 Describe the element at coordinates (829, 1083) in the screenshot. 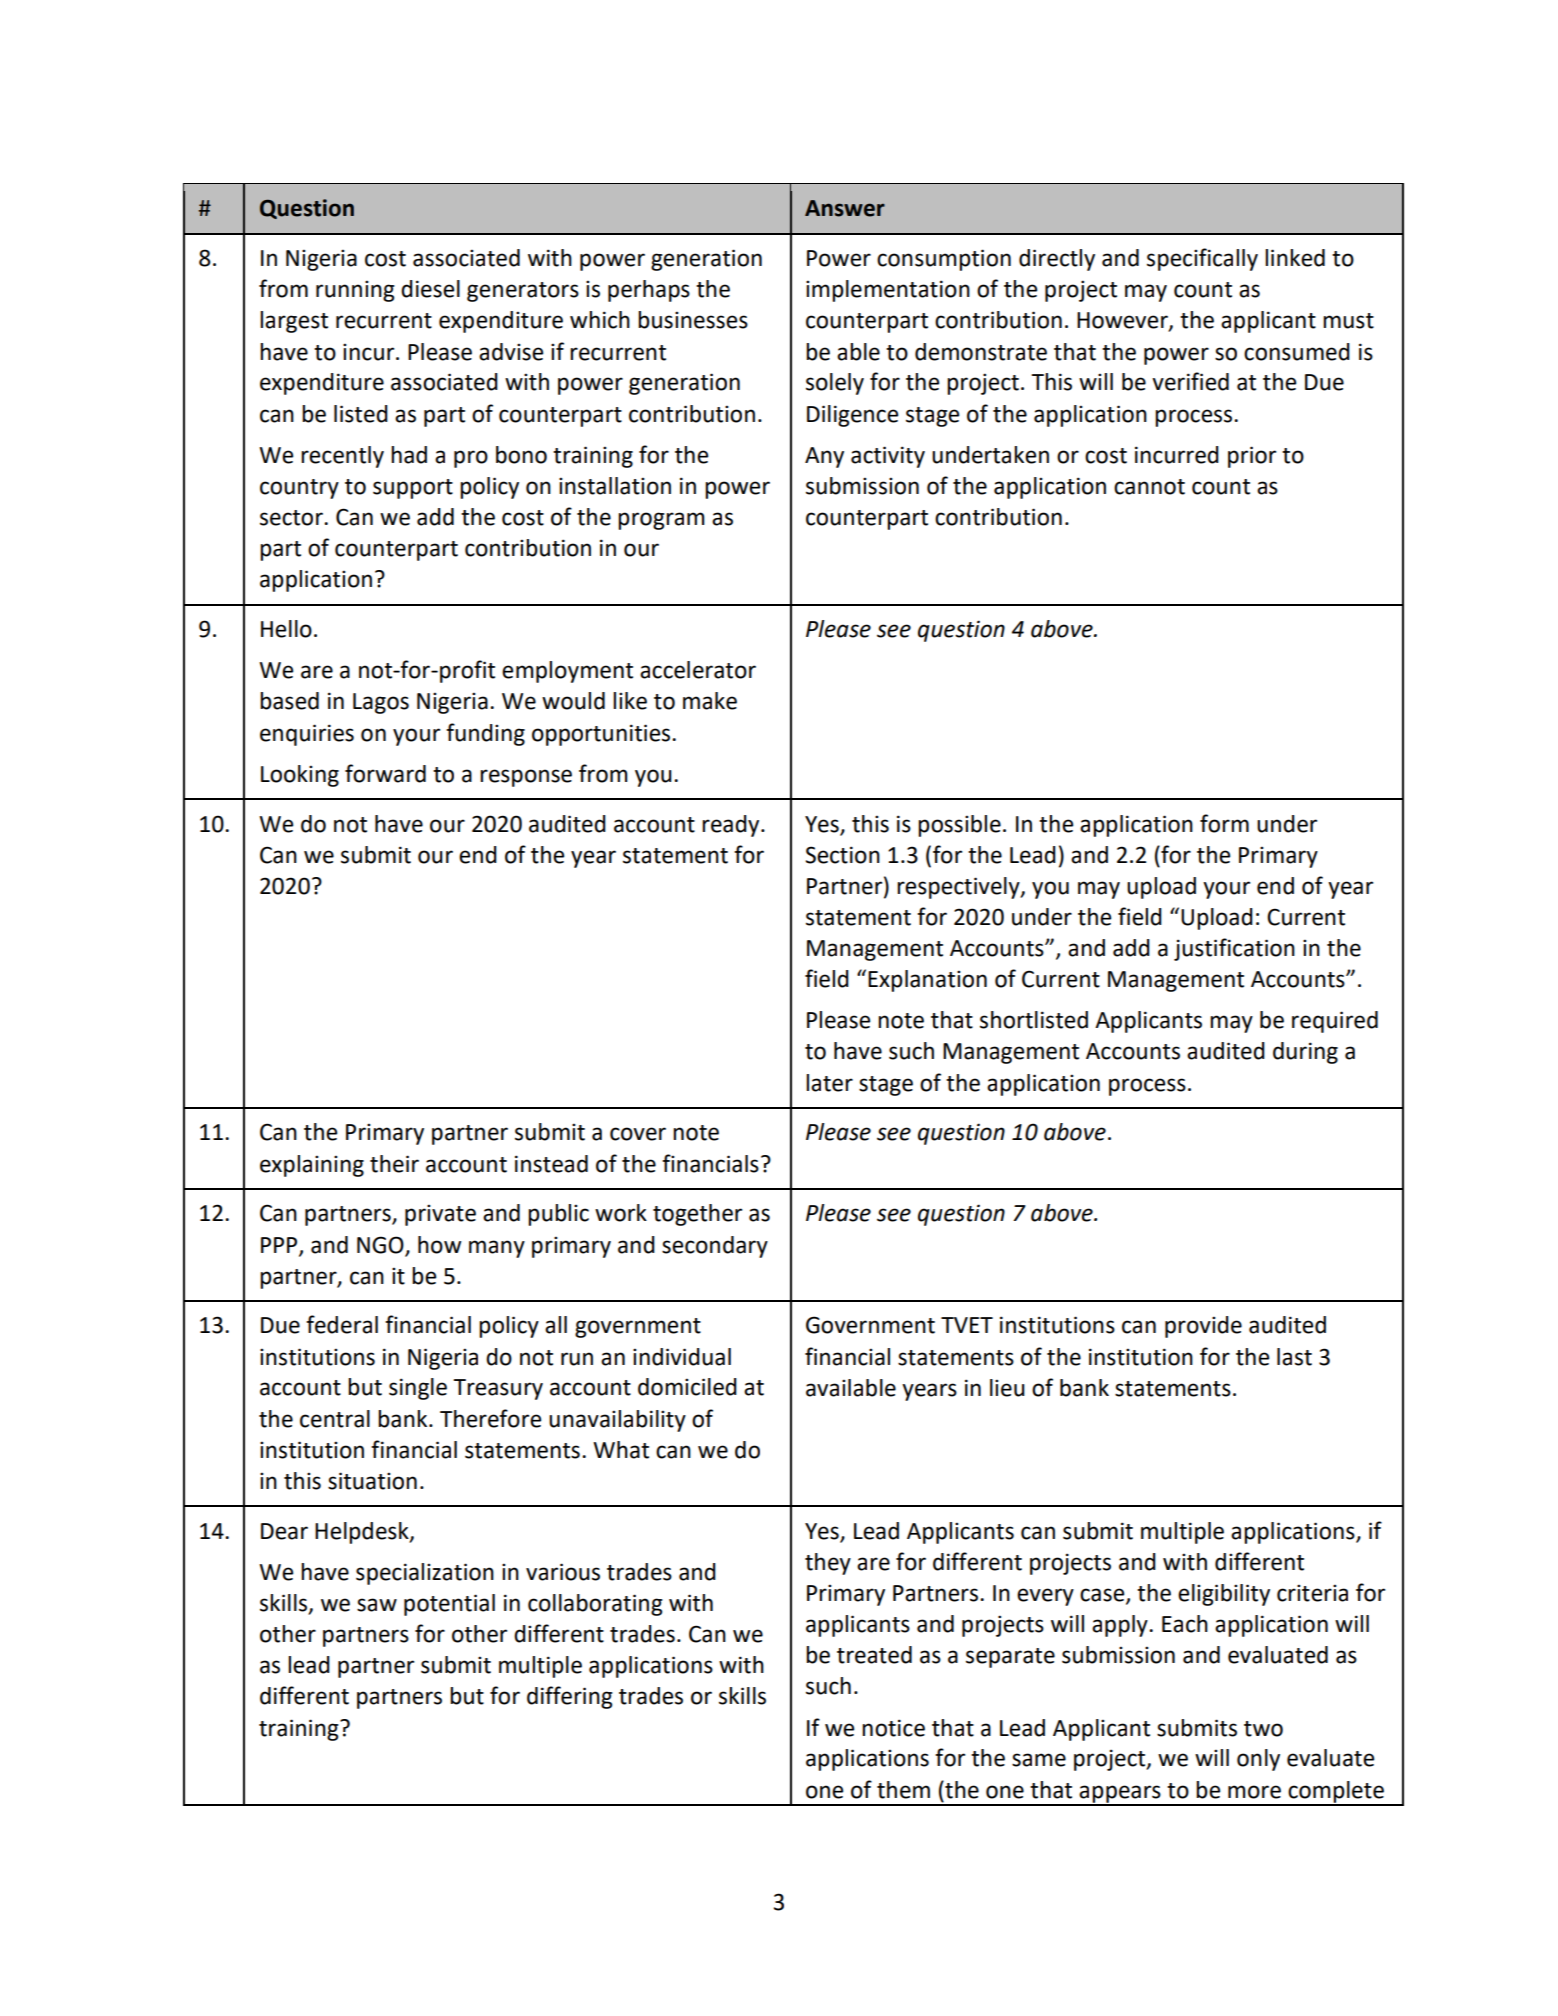

I see `later` at that location.
